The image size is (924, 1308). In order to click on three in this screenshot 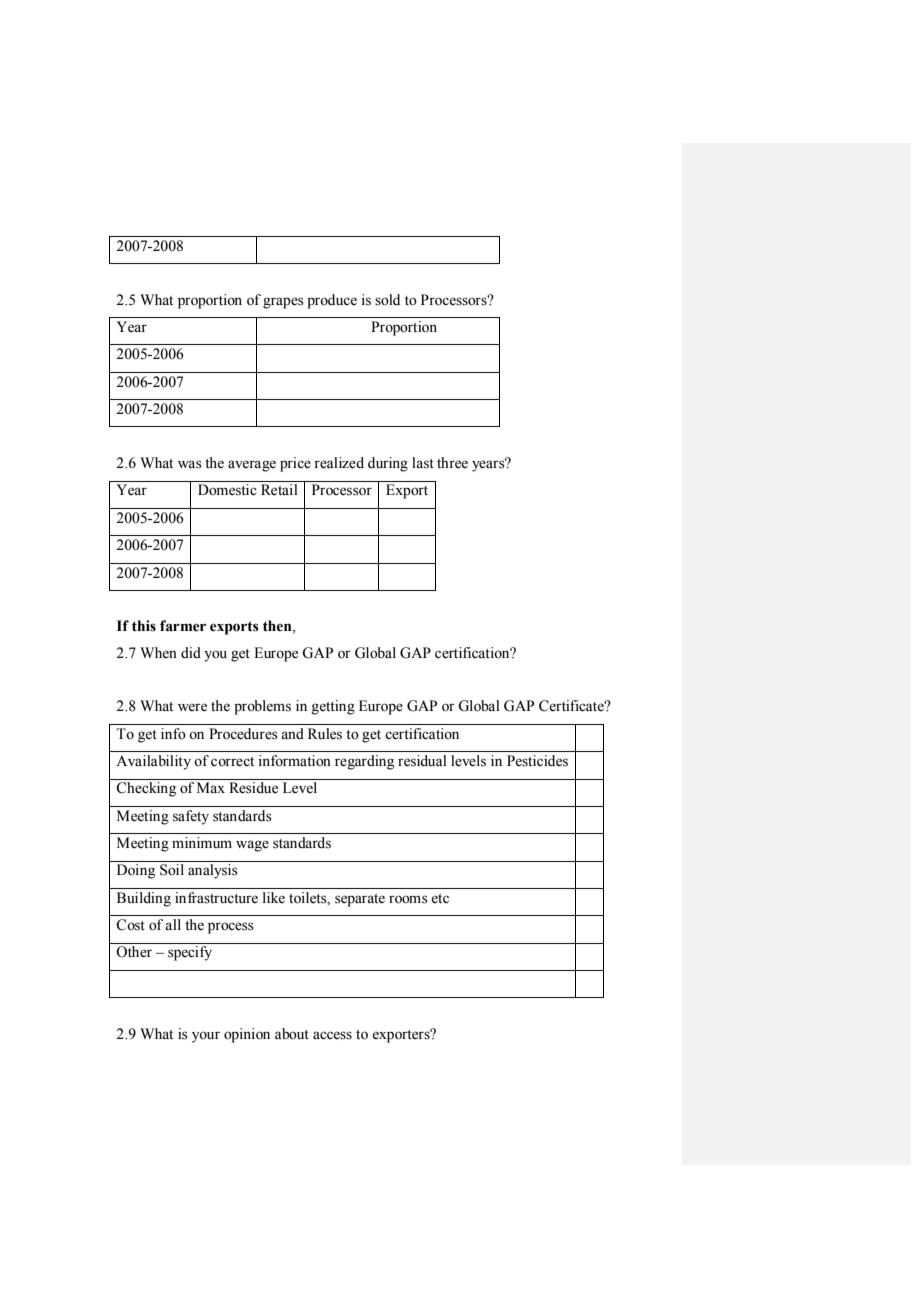, I will do `click(452, 463)`.
